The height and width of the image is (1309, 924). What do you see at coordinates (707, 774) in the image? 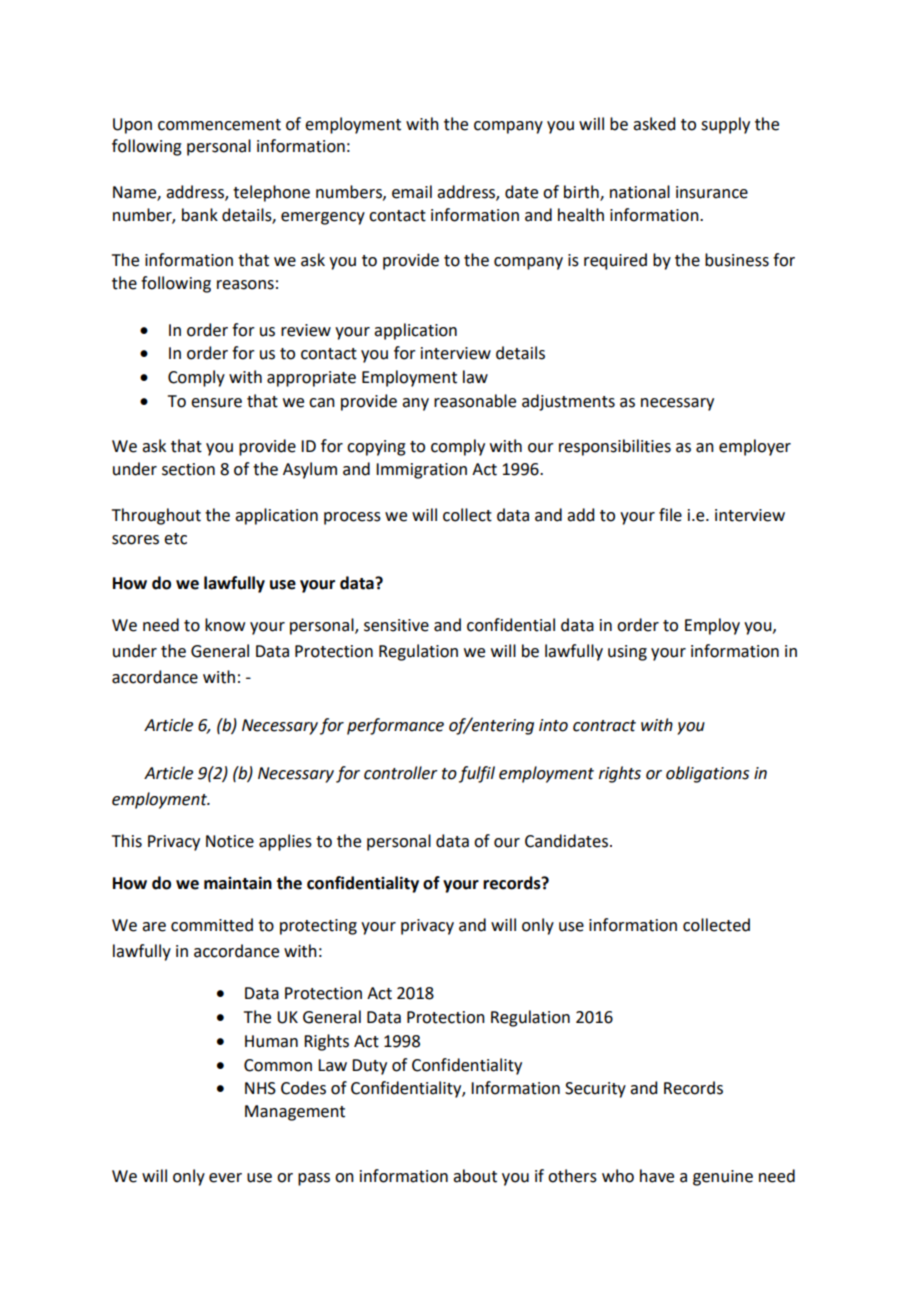
I see `obligations` at bounding box center [707, 774].
